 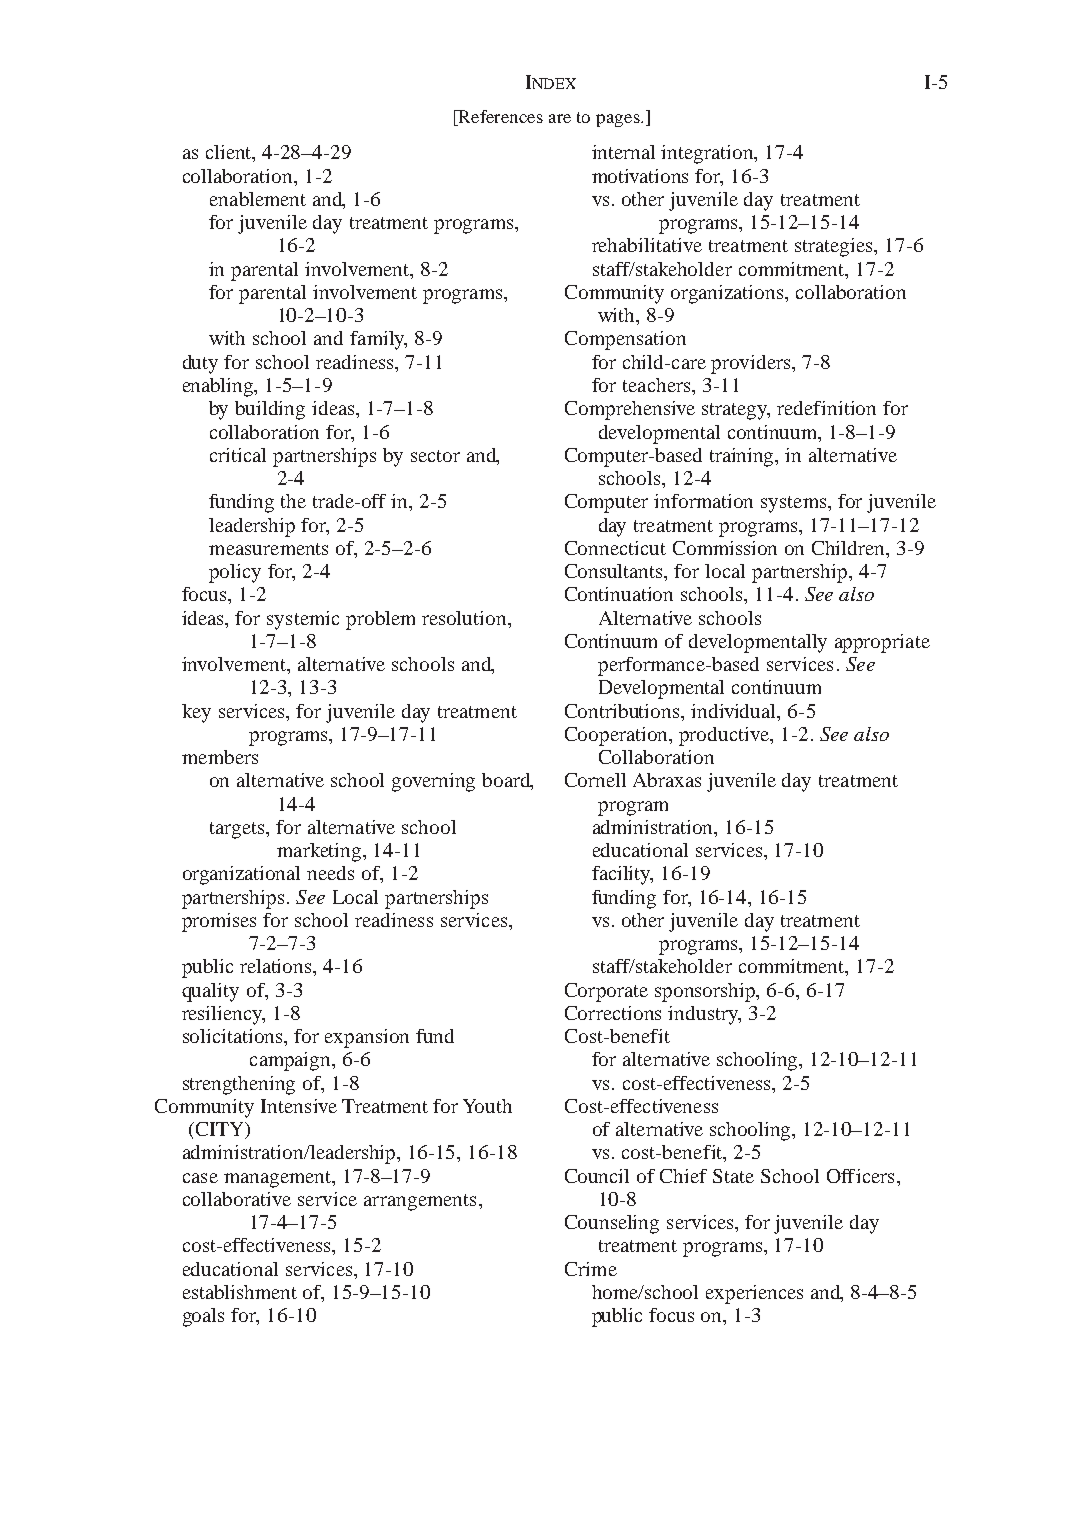 What do you see at coordinates (241, 875) in the page?
I see `organizational` at bounding box center [241, 875].
